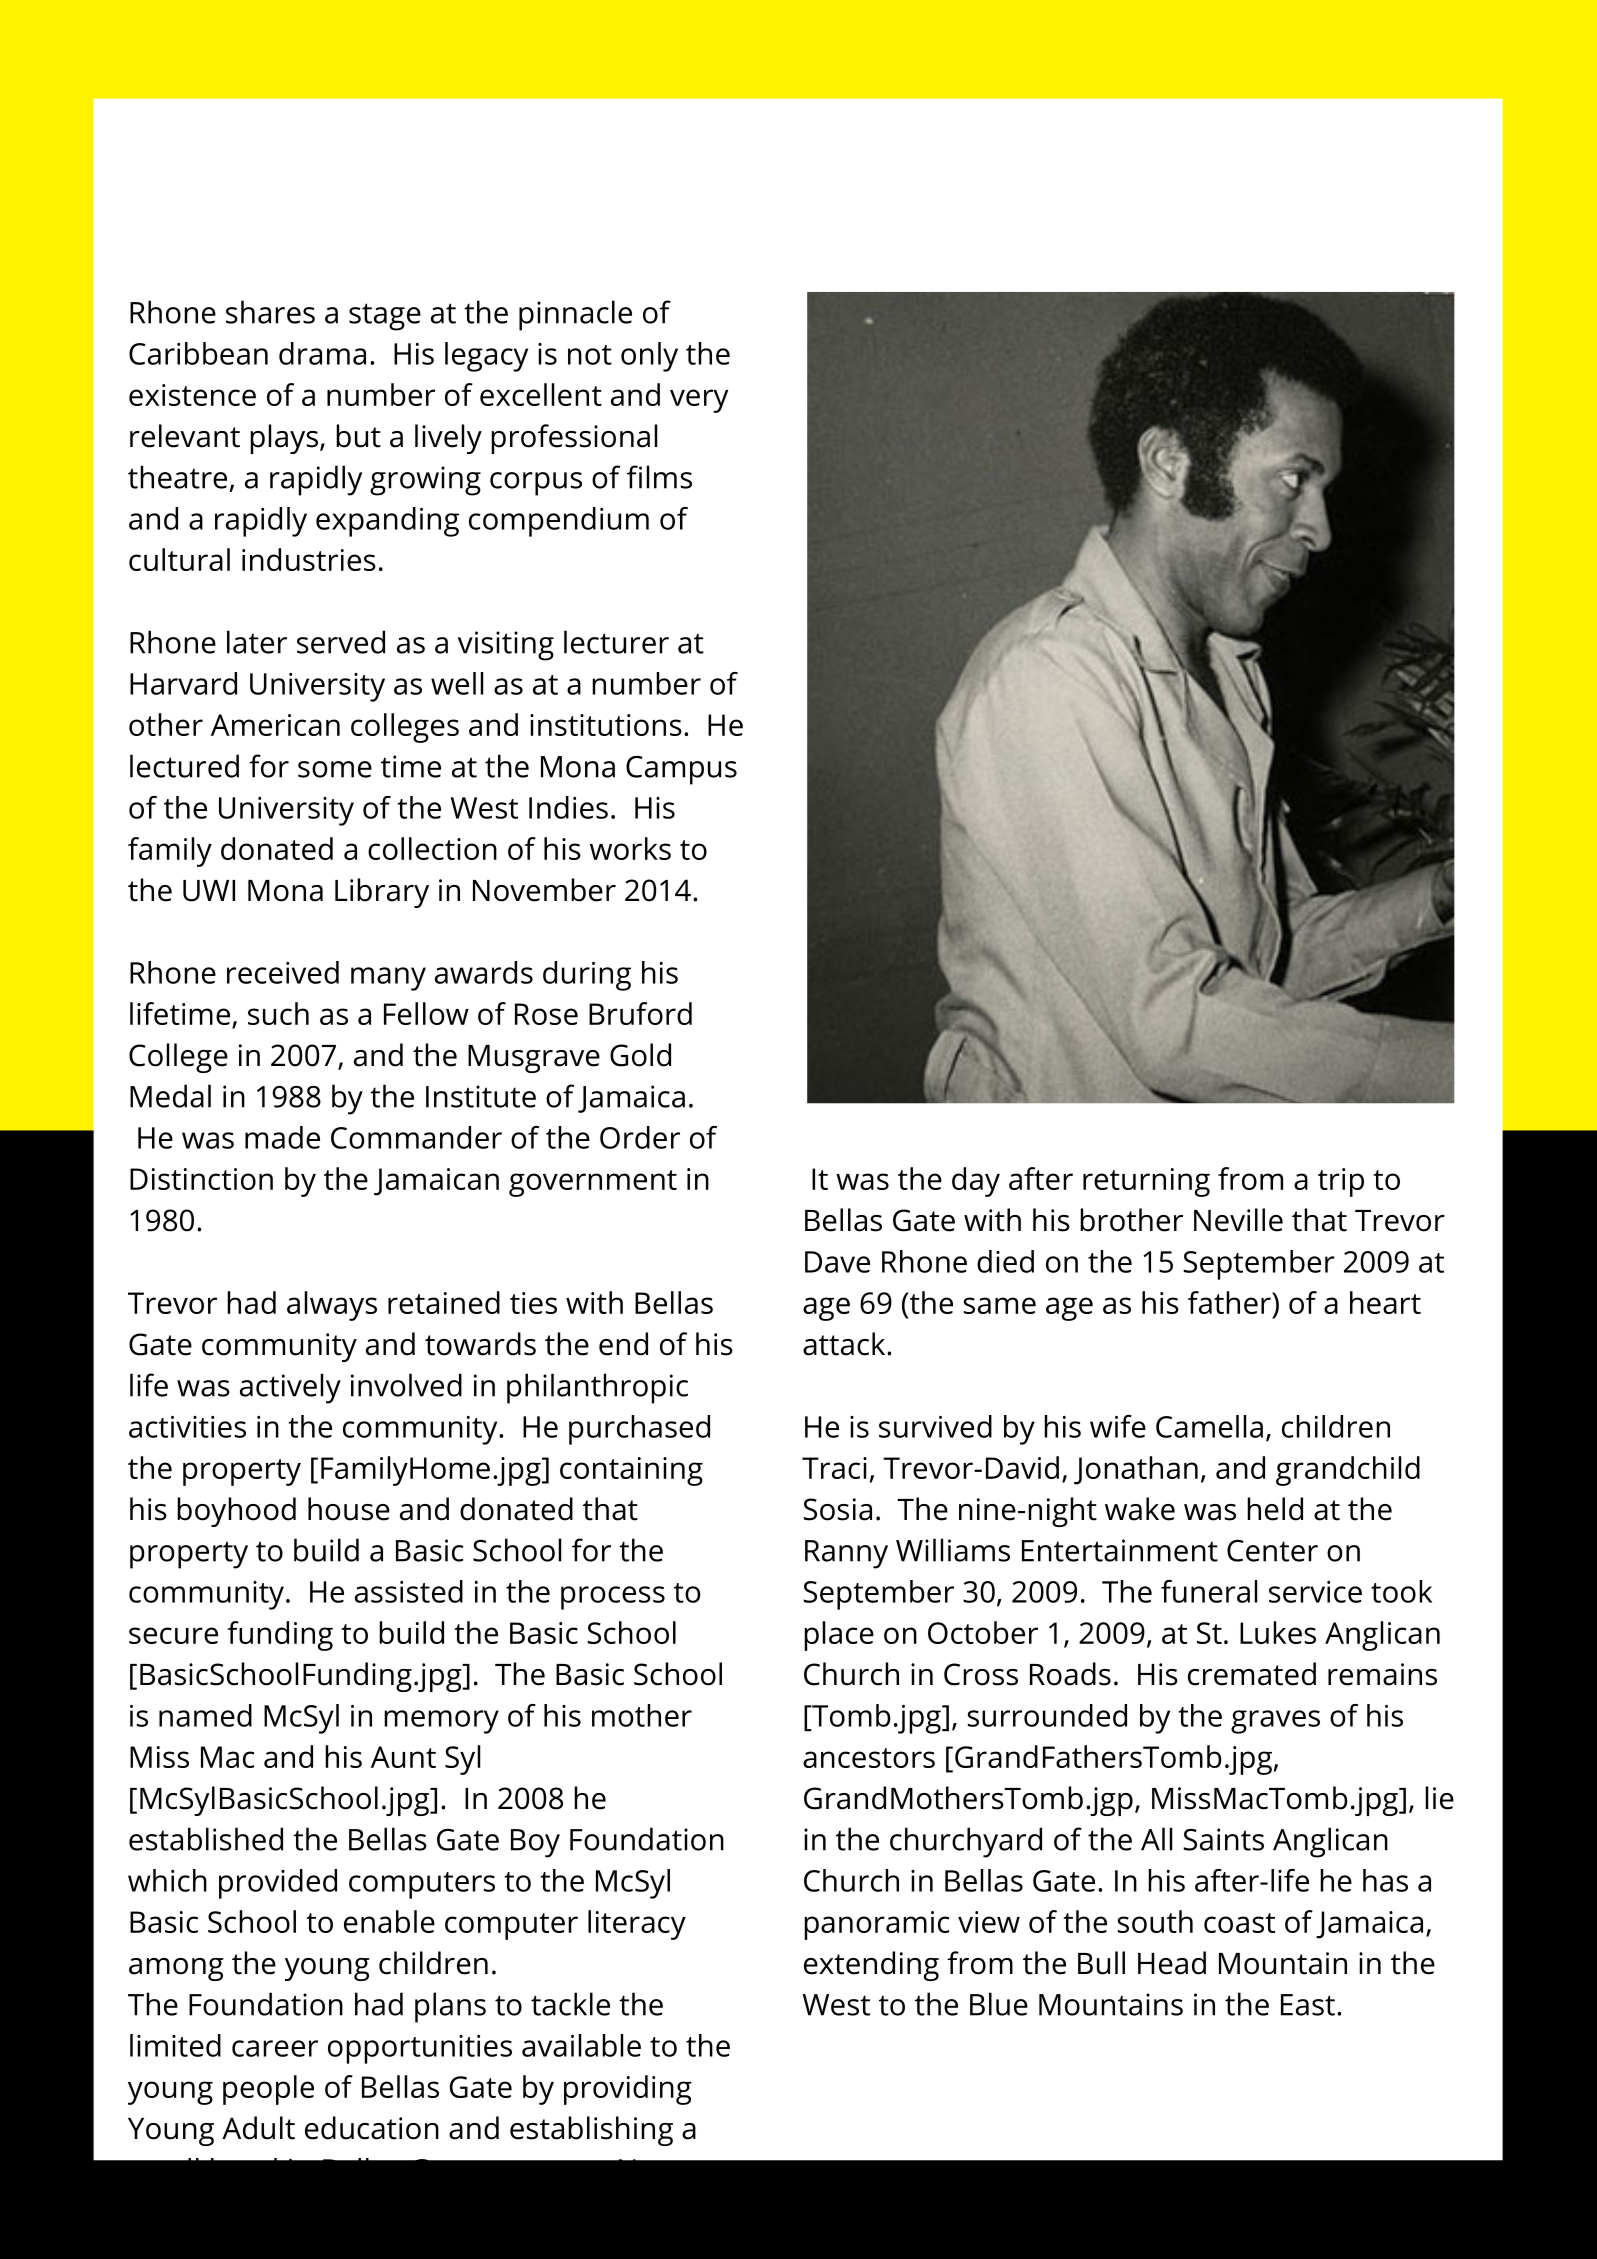  What do you see at coordinates (1252, 1674) in the screenshot?
I see `cremated` at bounding box center [1252, 1674].
